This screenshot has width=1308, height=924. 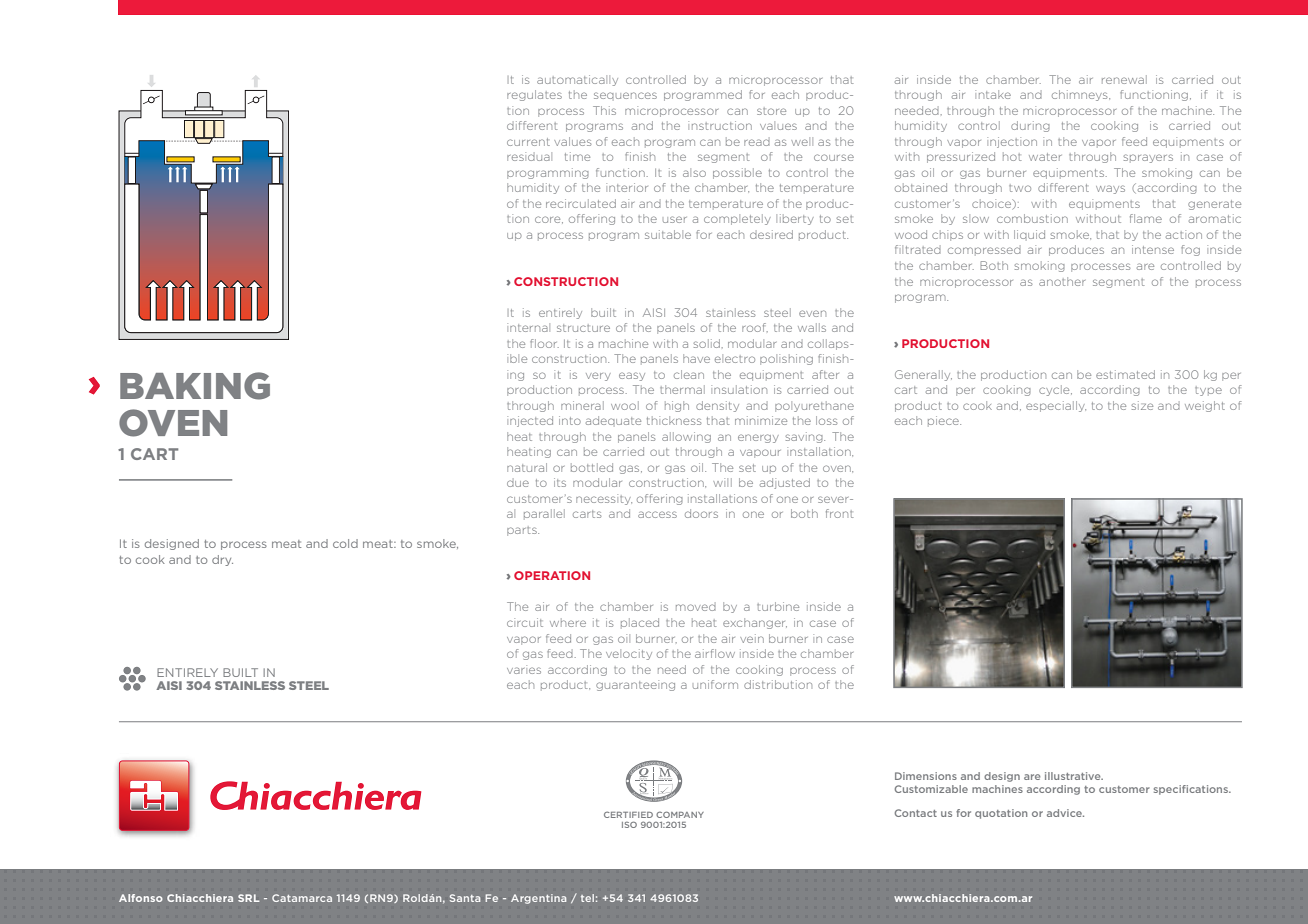 I want to click on moved, so click(x=696, y=607).
